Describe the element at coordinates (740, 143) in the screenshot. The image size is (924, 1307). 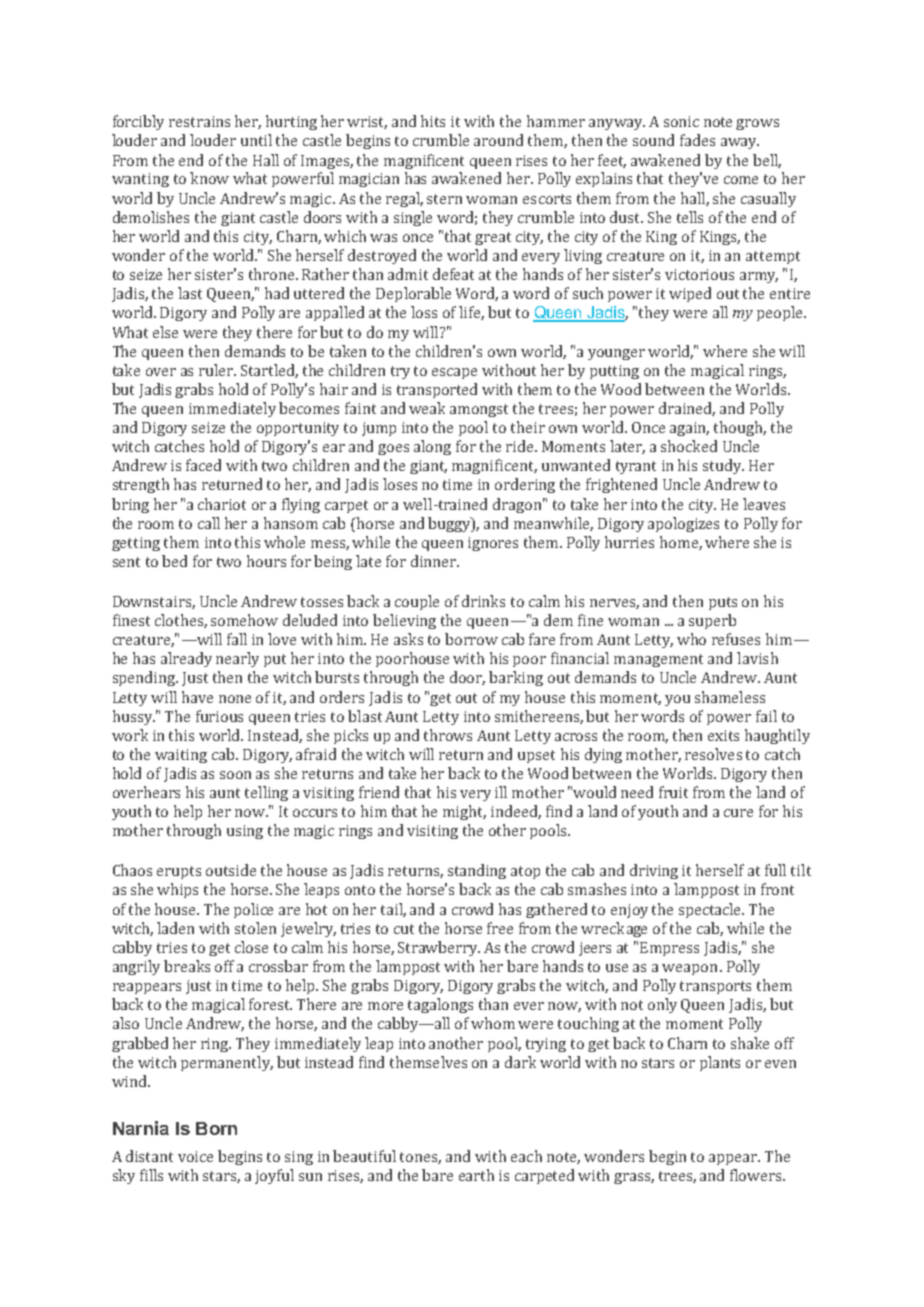
I see `away` at that location.
